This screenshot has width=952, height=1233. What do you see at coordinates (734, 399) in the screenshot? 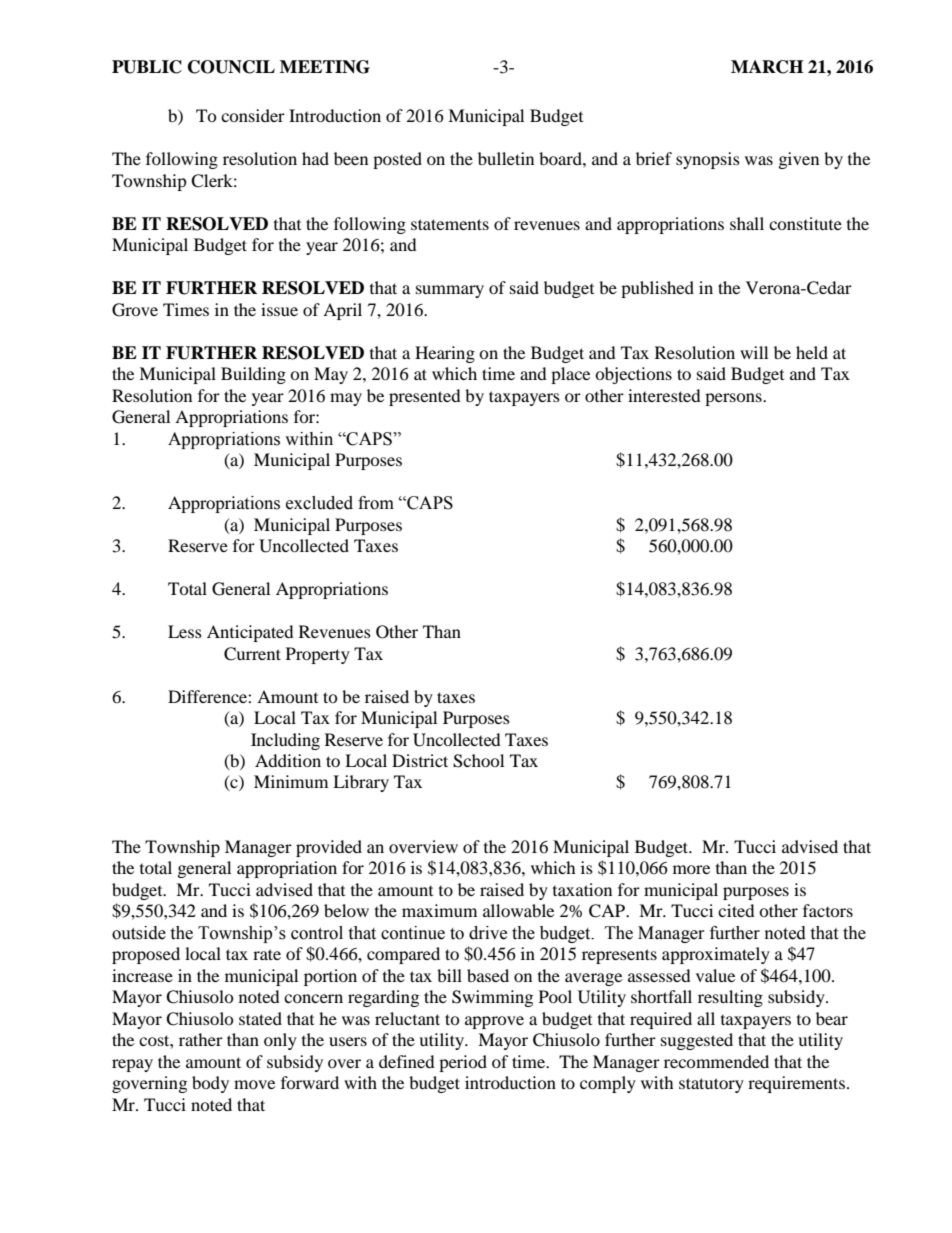
I see `persons` at bounding box center [734, 399].
